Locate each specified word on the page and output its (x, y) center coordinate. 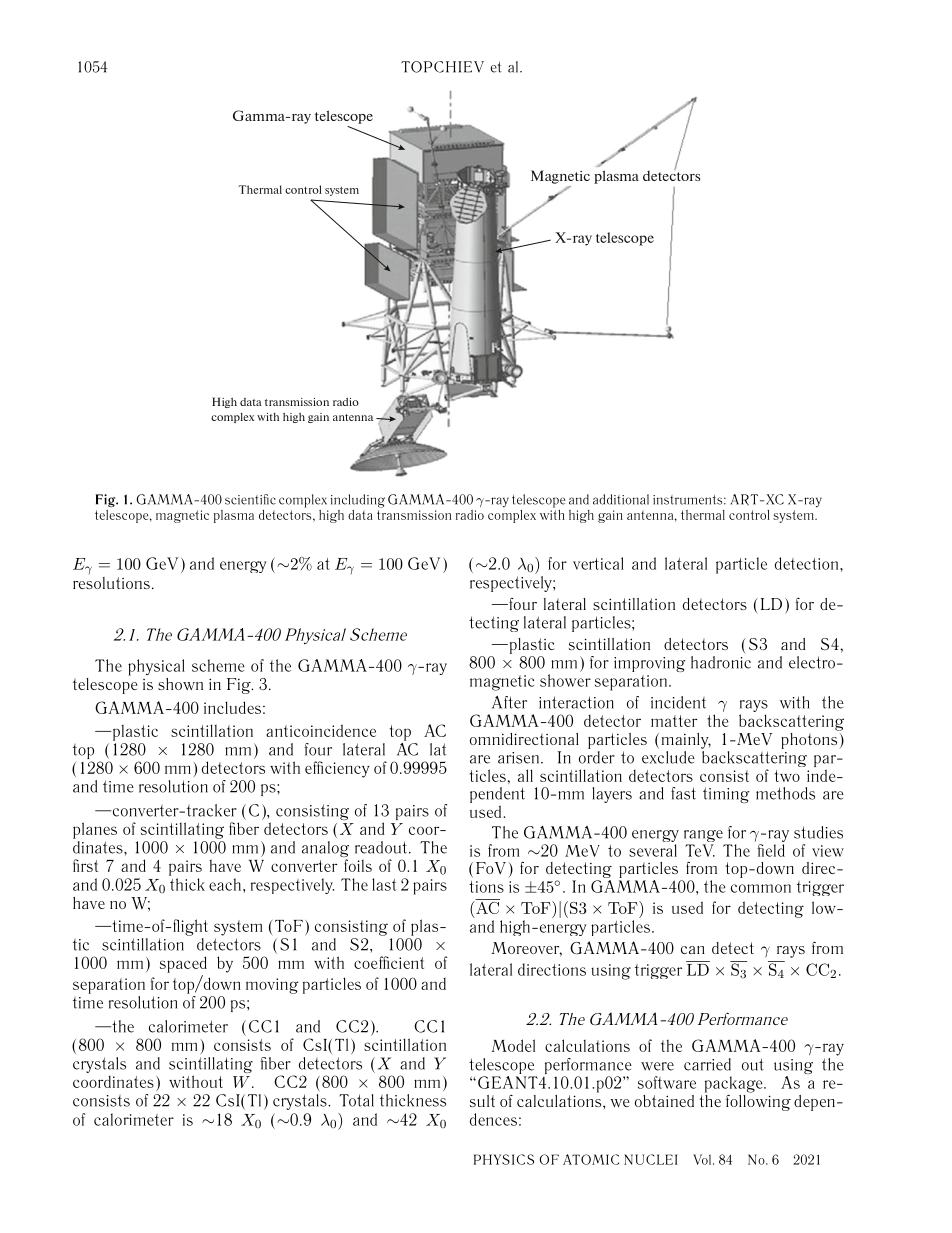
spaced (183, 964)
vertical (598, 563)
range (704, 837)
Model (513, 1045)
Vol (703, 1159)
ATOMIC (591, 1159)
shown (180, 684)
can (693, 950)
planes (95, 830)
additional (621, 499)
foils (358, 865)
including (358, 501)
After (509, 702)
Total (356, 1100)
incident (678, 702)
